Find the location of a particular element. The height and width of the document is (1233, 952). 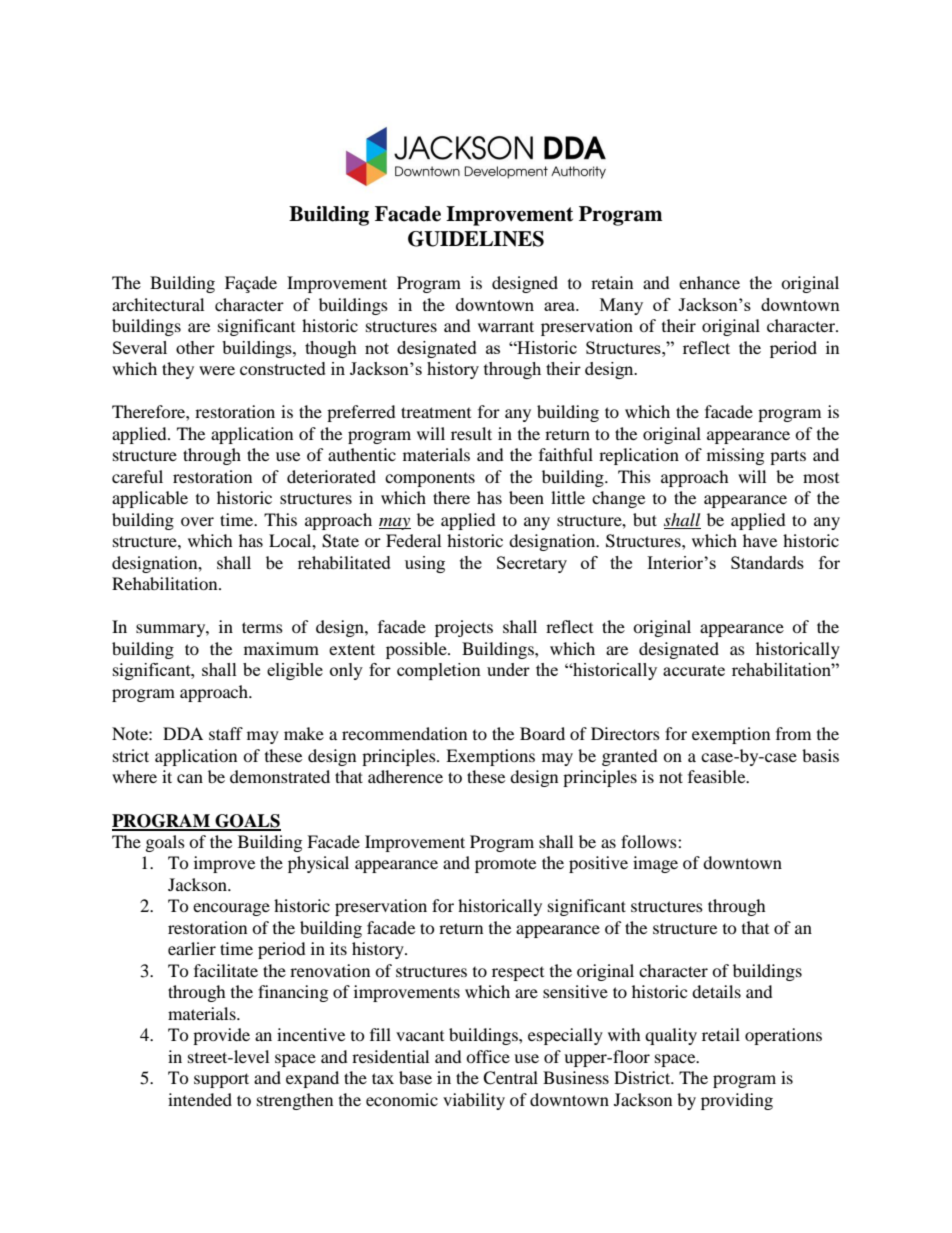

staff is located at coordinates (226, 733).
